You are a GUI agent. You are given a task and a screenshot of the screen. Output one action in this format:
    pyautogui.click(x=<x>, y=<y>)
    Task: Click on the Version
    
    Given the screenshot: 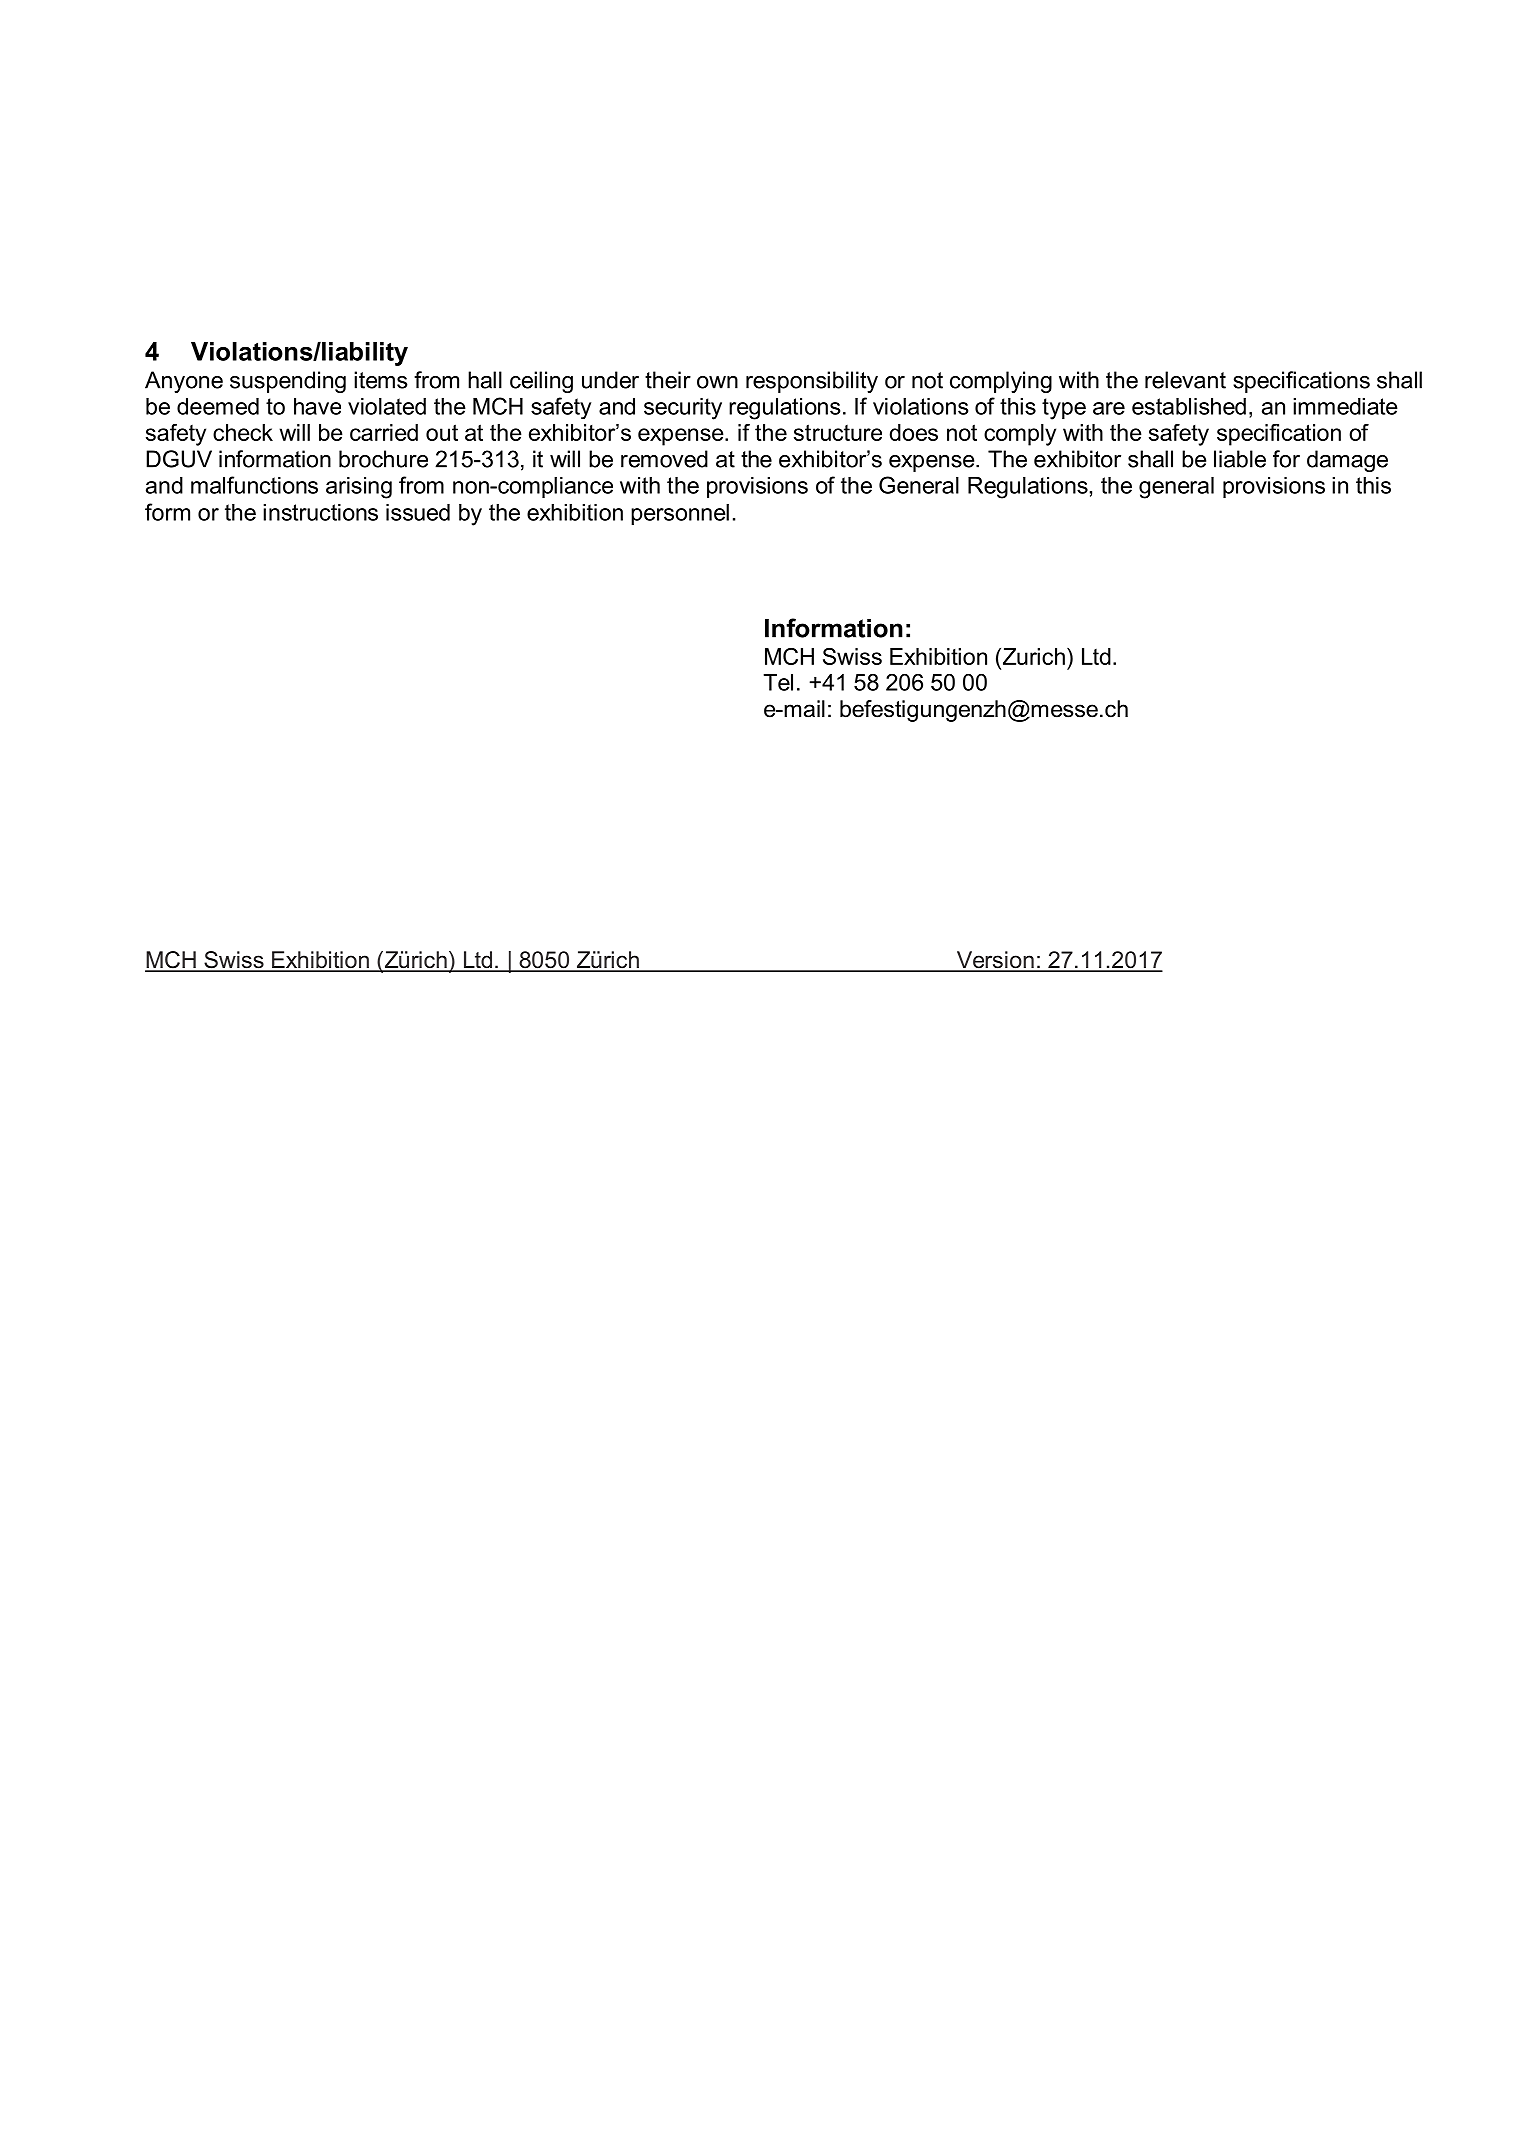 What is the action you would take?
    pyautogui.click(x=995, y=961)
